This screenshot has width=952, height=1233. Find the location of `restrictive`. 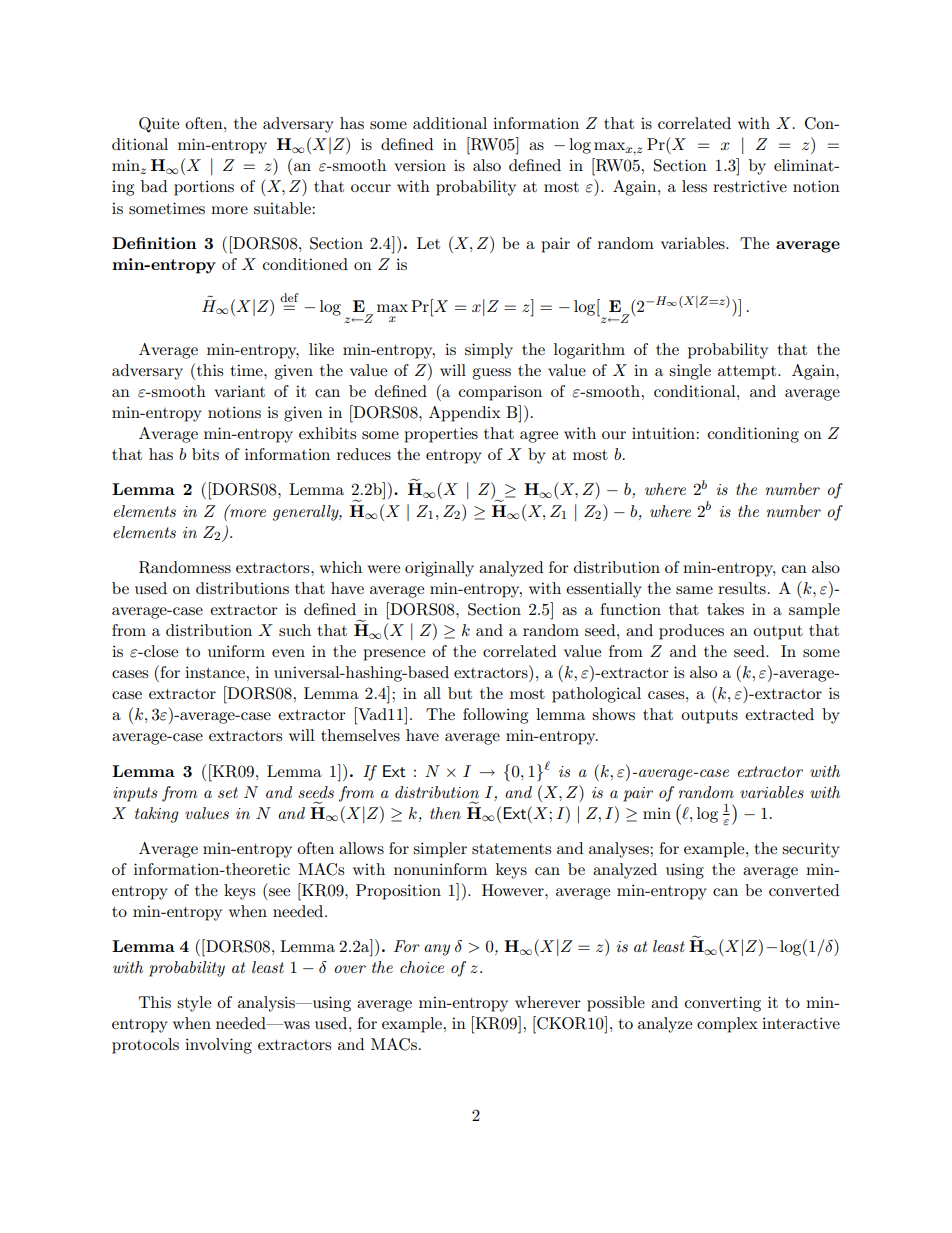

restrictive is located at coordinates (750, 186).
